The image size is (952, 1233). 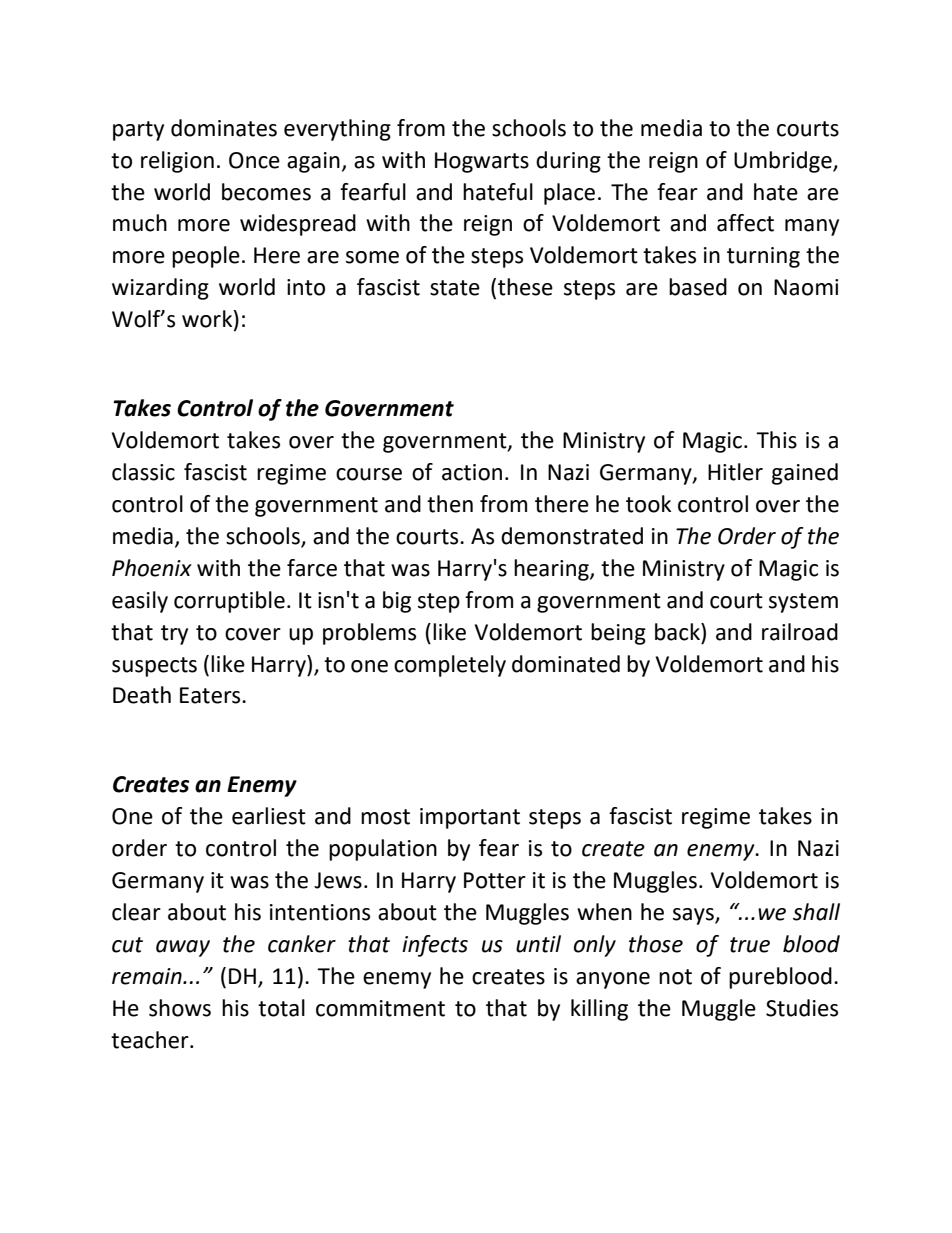 I want to click on corruptible, so click(x=229, y=602).
